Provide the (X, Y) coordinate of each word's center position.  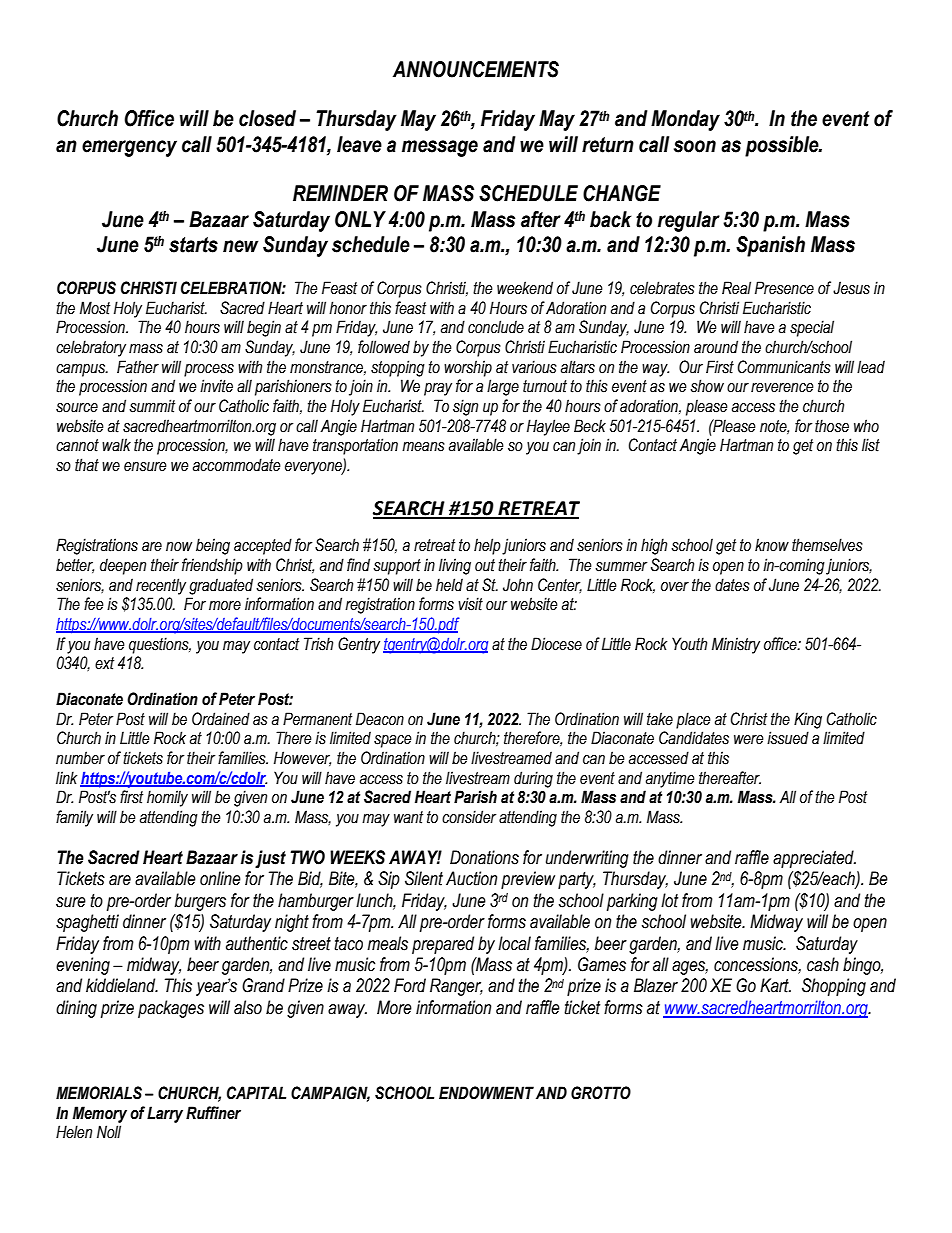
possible (783, 146)
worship (468, 368)
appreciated (814, 859)
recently (161, 586)
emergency (129, 148)
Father (138, 367)
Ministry (736, 645)
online (220, 878)
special (812, 328)
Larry (165, 1114)
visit (470, 604)
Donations (484, 857)
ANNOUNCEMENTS (476, 69)
